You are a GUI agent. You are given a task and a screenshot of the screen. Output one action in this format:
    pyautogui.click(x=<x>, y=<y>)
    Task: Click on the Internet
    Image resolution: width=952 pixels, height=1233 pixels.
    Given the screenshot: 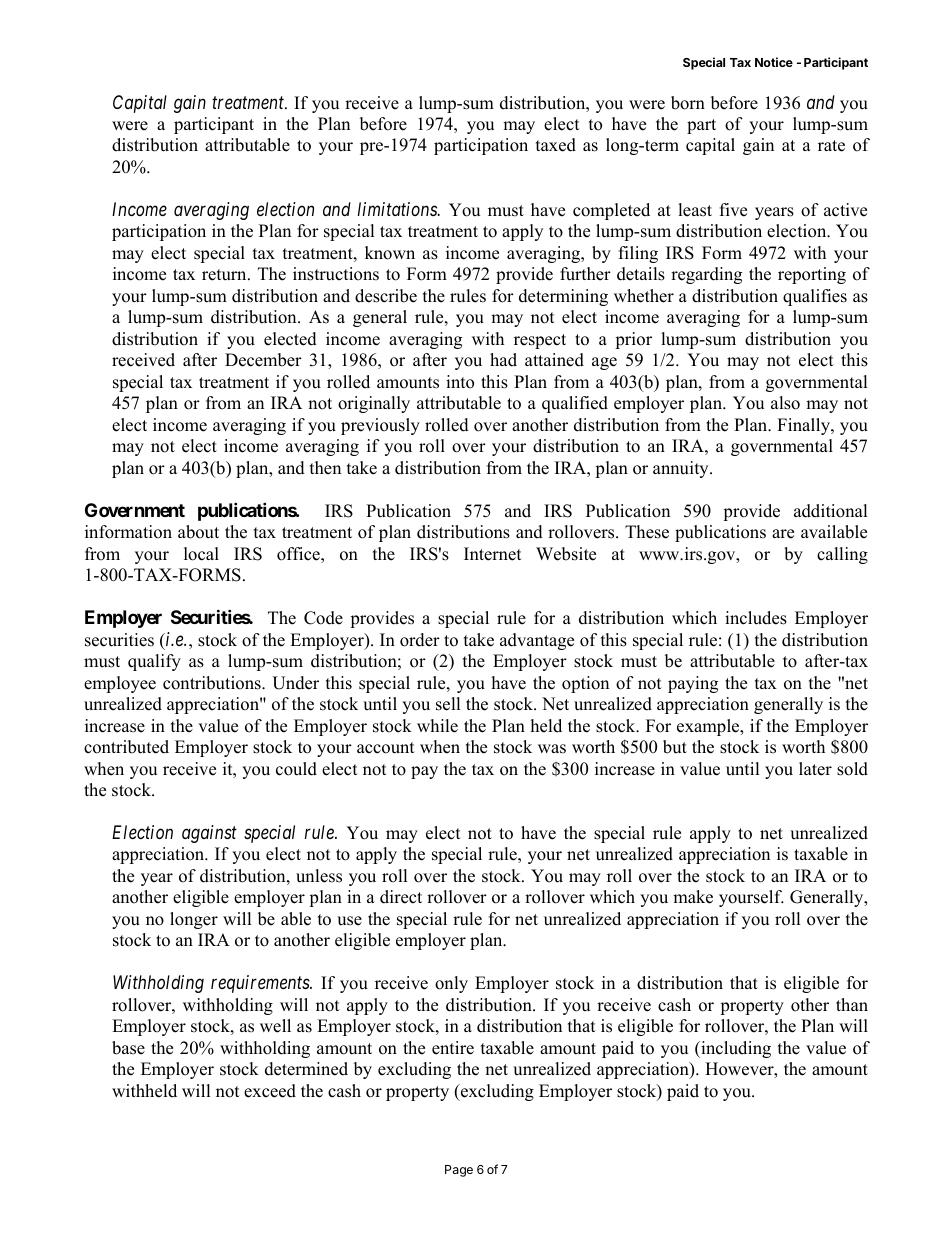 What is the action you would take?
    pyautogui.click(x=493, y=554)
